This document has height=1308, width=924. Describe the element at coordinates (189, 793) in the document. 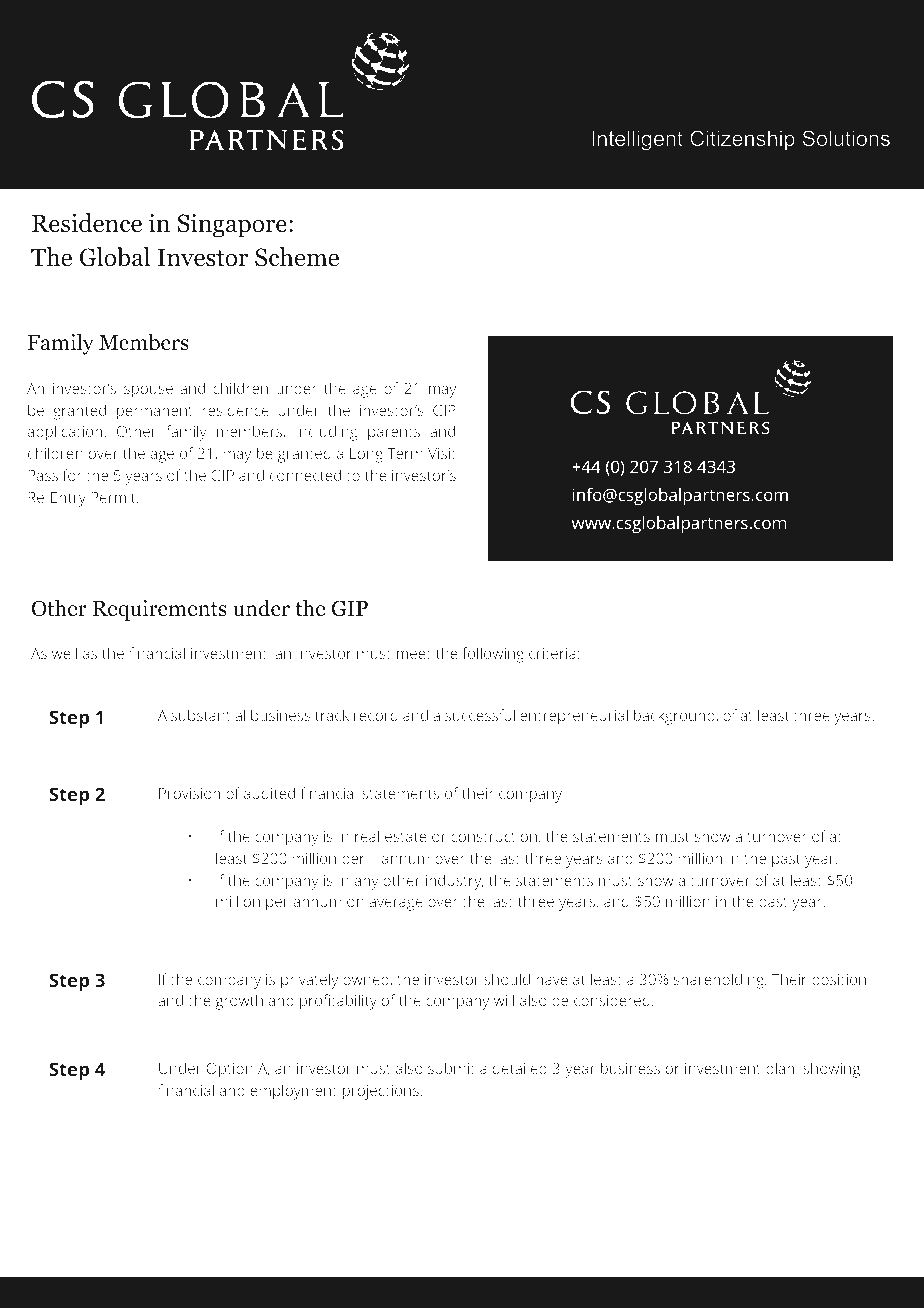

I see `Provision` at that location.
